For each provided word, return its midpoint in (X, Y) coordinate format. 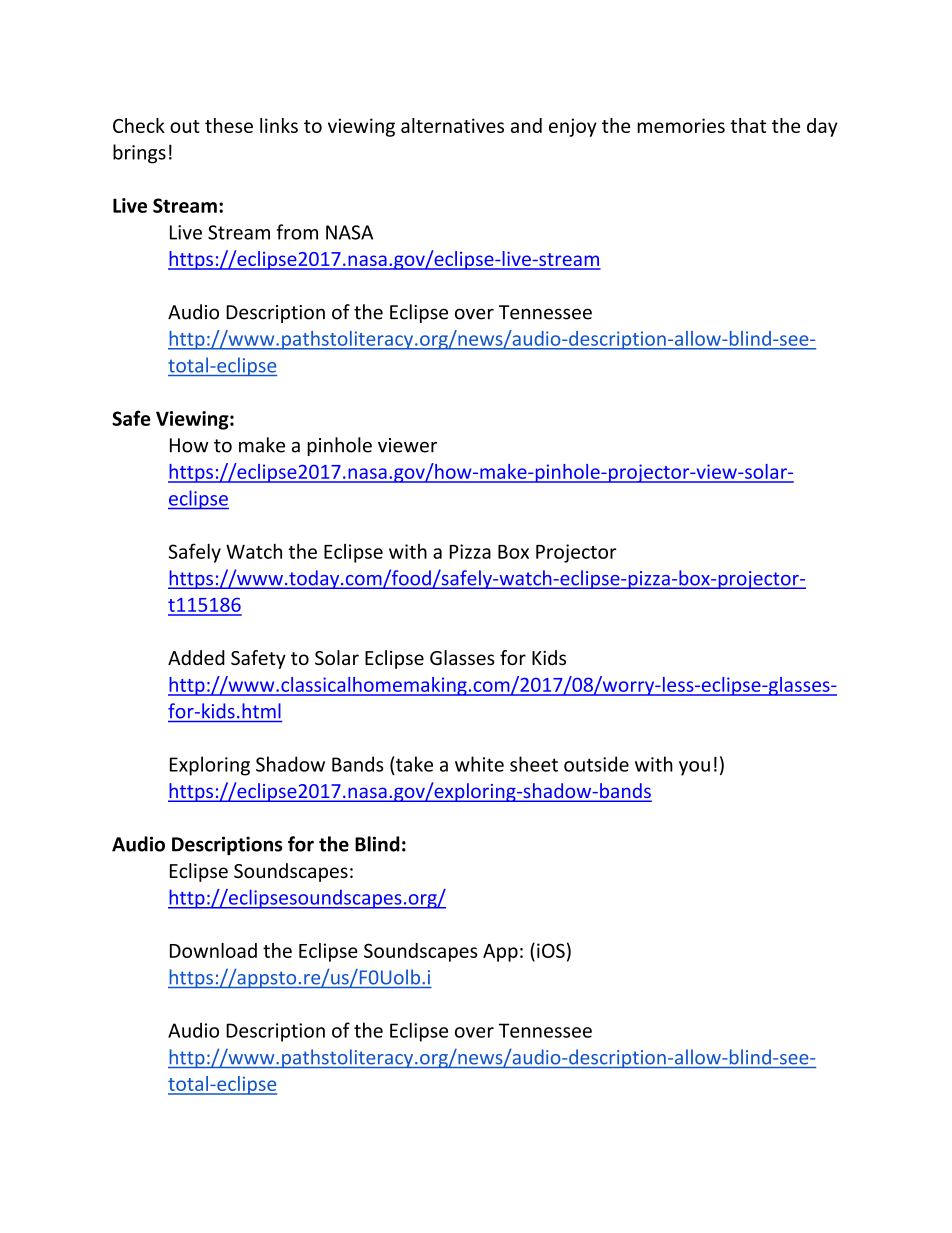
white (479, 764)
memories (681, 125)
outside (596, 764)
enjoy (573, 127)
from (297, 232)
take (413, 764)
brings (139, 154)
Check (139, 125)
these (229, 125)
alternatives (452, 125)
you (694, 768)
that (748, 125)
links (279, 125)
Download (213, 950)
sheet (534, 764)
